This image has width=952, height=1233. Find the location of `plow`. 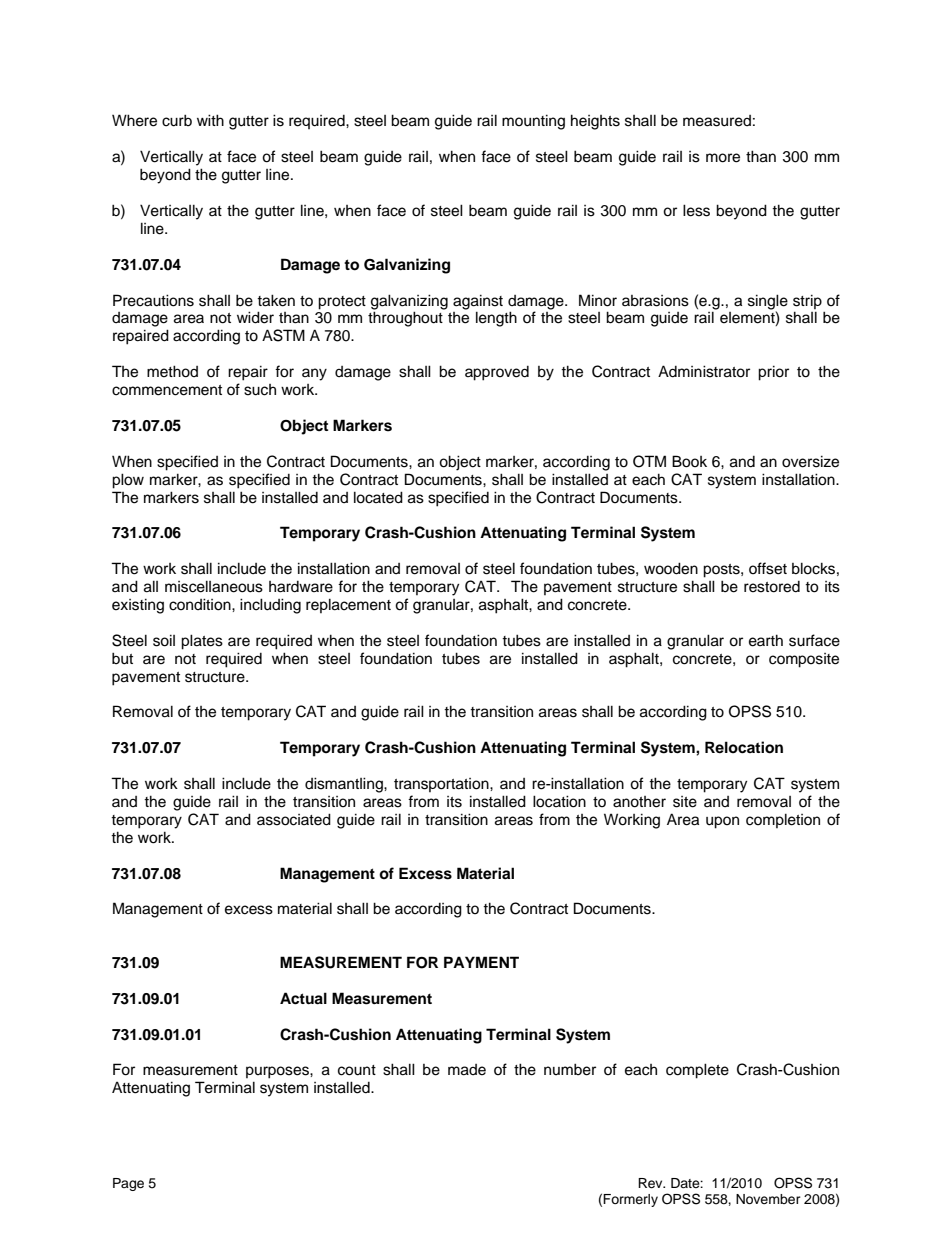

plow is located at coordinates (128, 481).
